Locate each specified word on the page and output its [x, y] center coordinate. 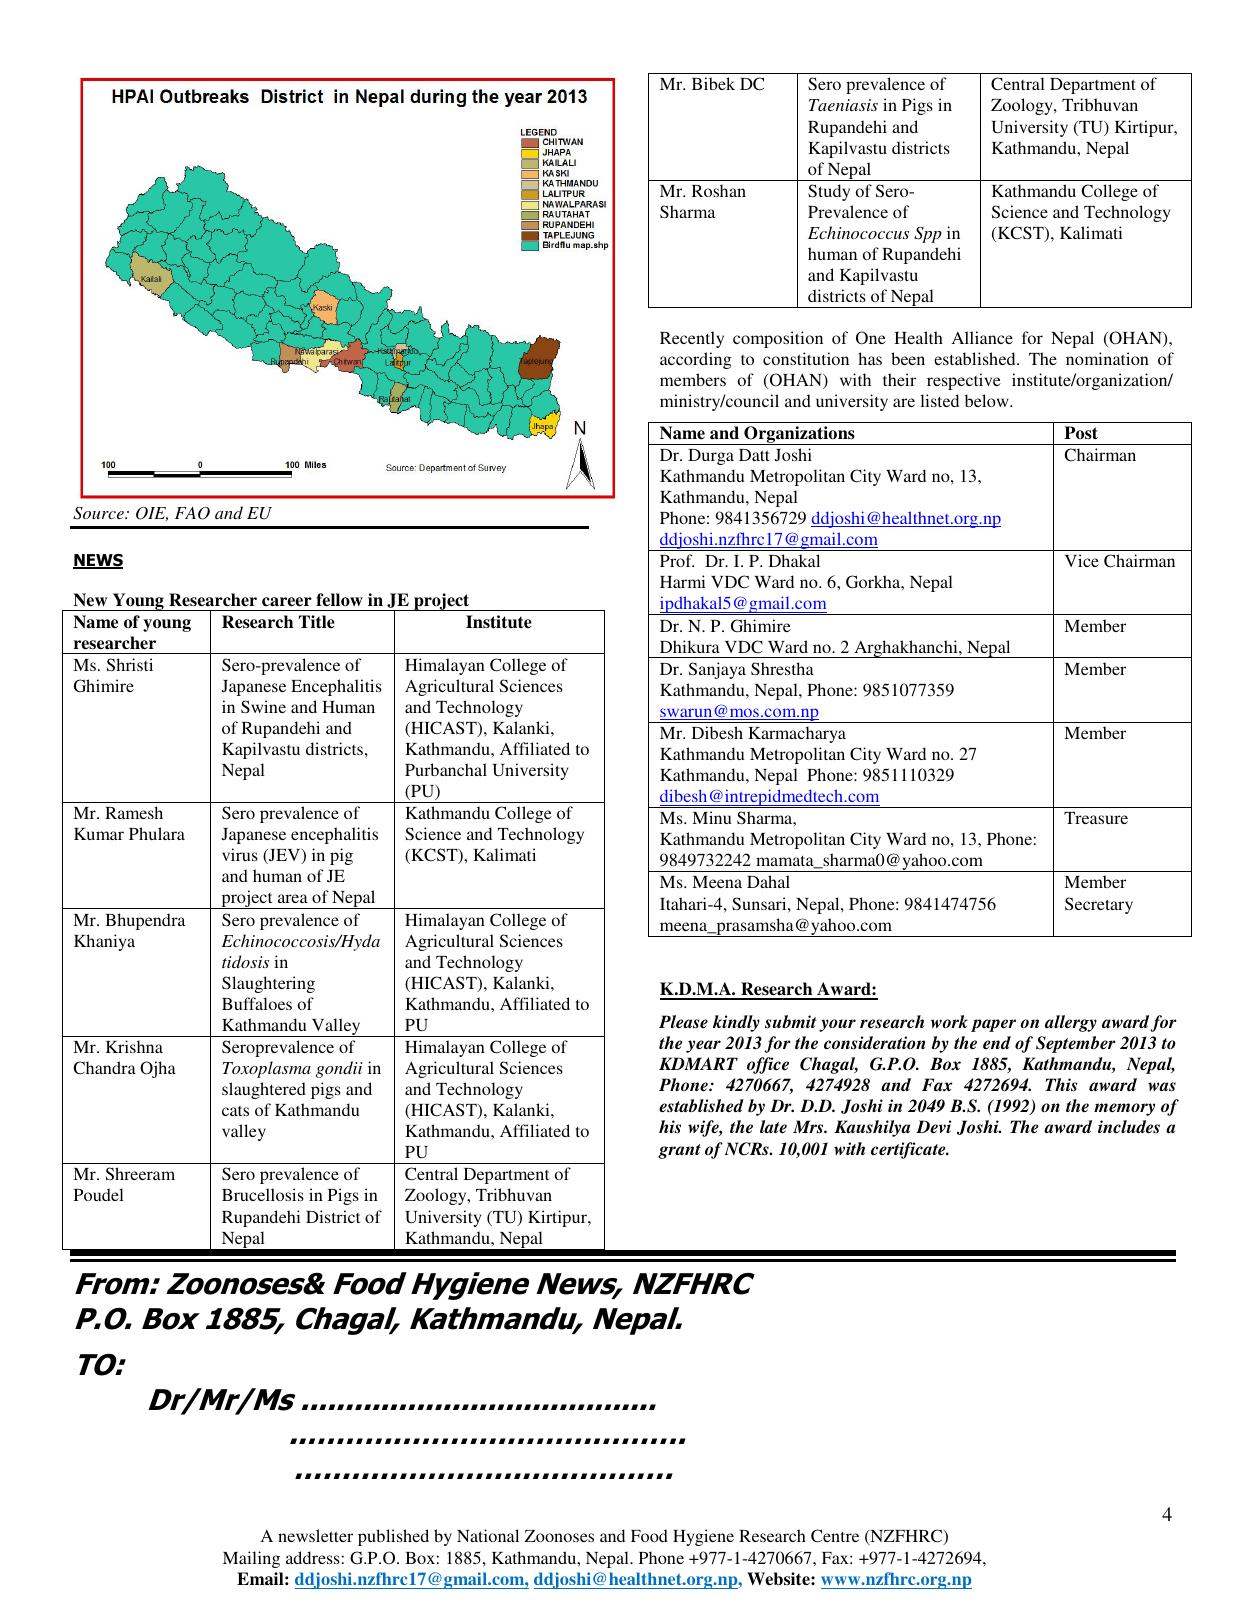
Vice [1082, 560]
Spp [928, 235]
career [287, 602]
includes [1129, 1127]
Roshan [719, 190]
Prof [677, 560]
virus [240, 854]
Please [683, 1021]
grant [679, 1151]
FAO [192, 513]
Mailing [251, 1559]
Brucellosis [263, 1194]
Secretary [1099, 905]
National [488, 1535]
